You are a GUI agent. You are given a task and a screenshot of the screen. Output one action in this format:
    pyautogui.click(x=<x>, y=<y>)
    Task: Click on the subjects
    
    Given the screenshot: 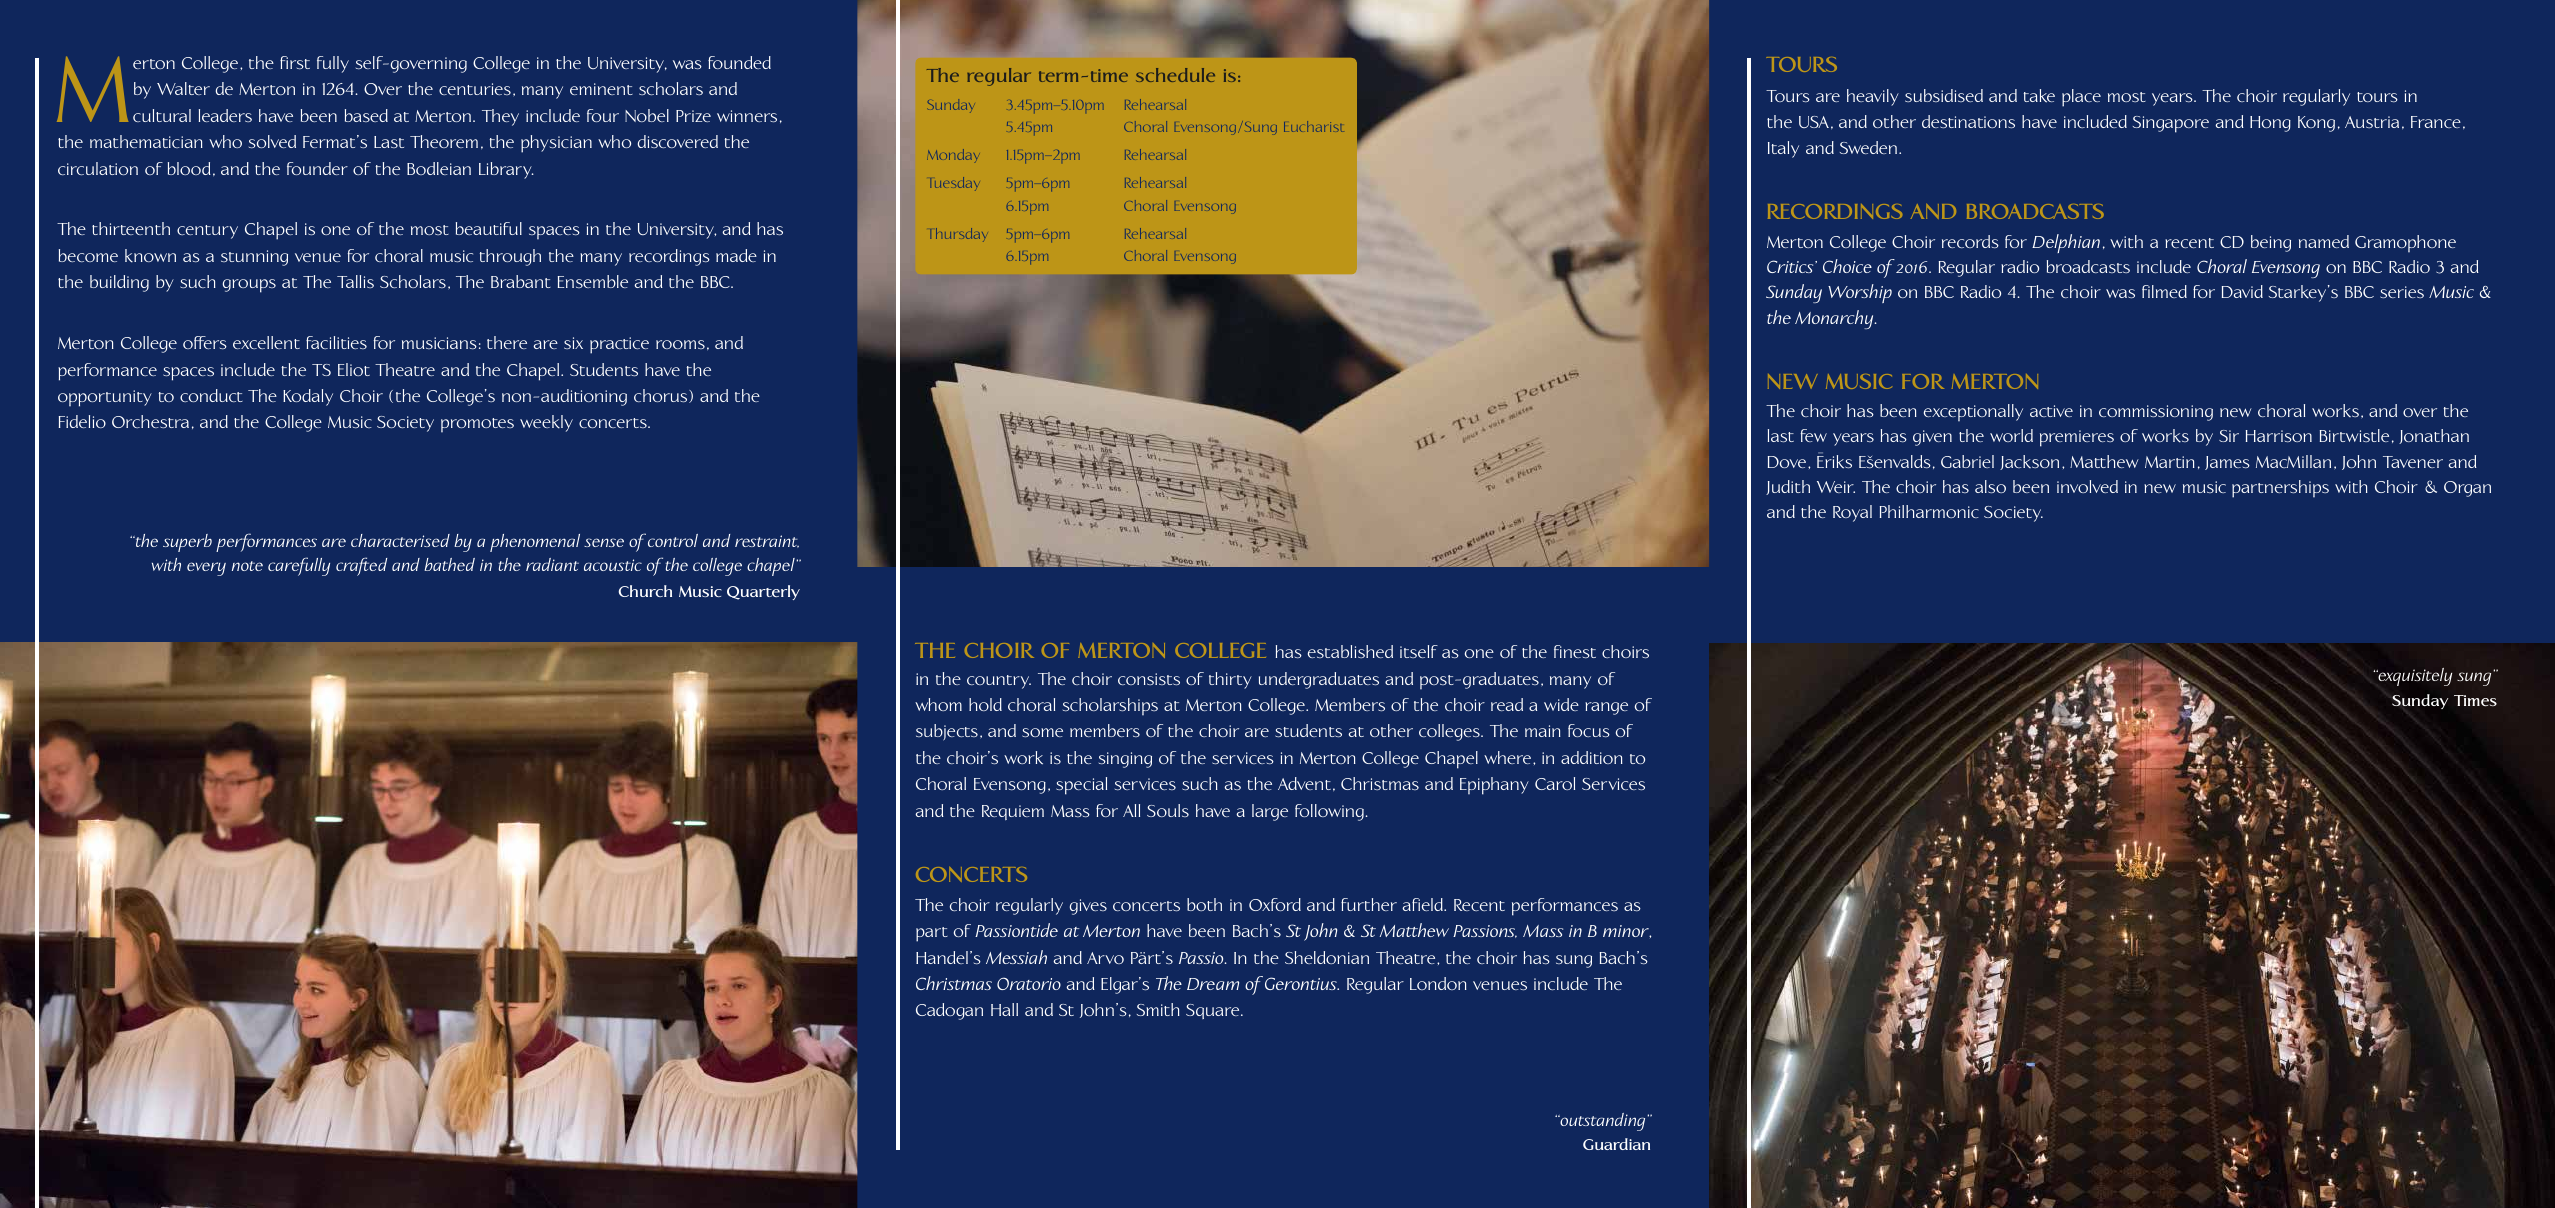 What is the action you would take?
    pyautogui.click(x=947, y=732)
